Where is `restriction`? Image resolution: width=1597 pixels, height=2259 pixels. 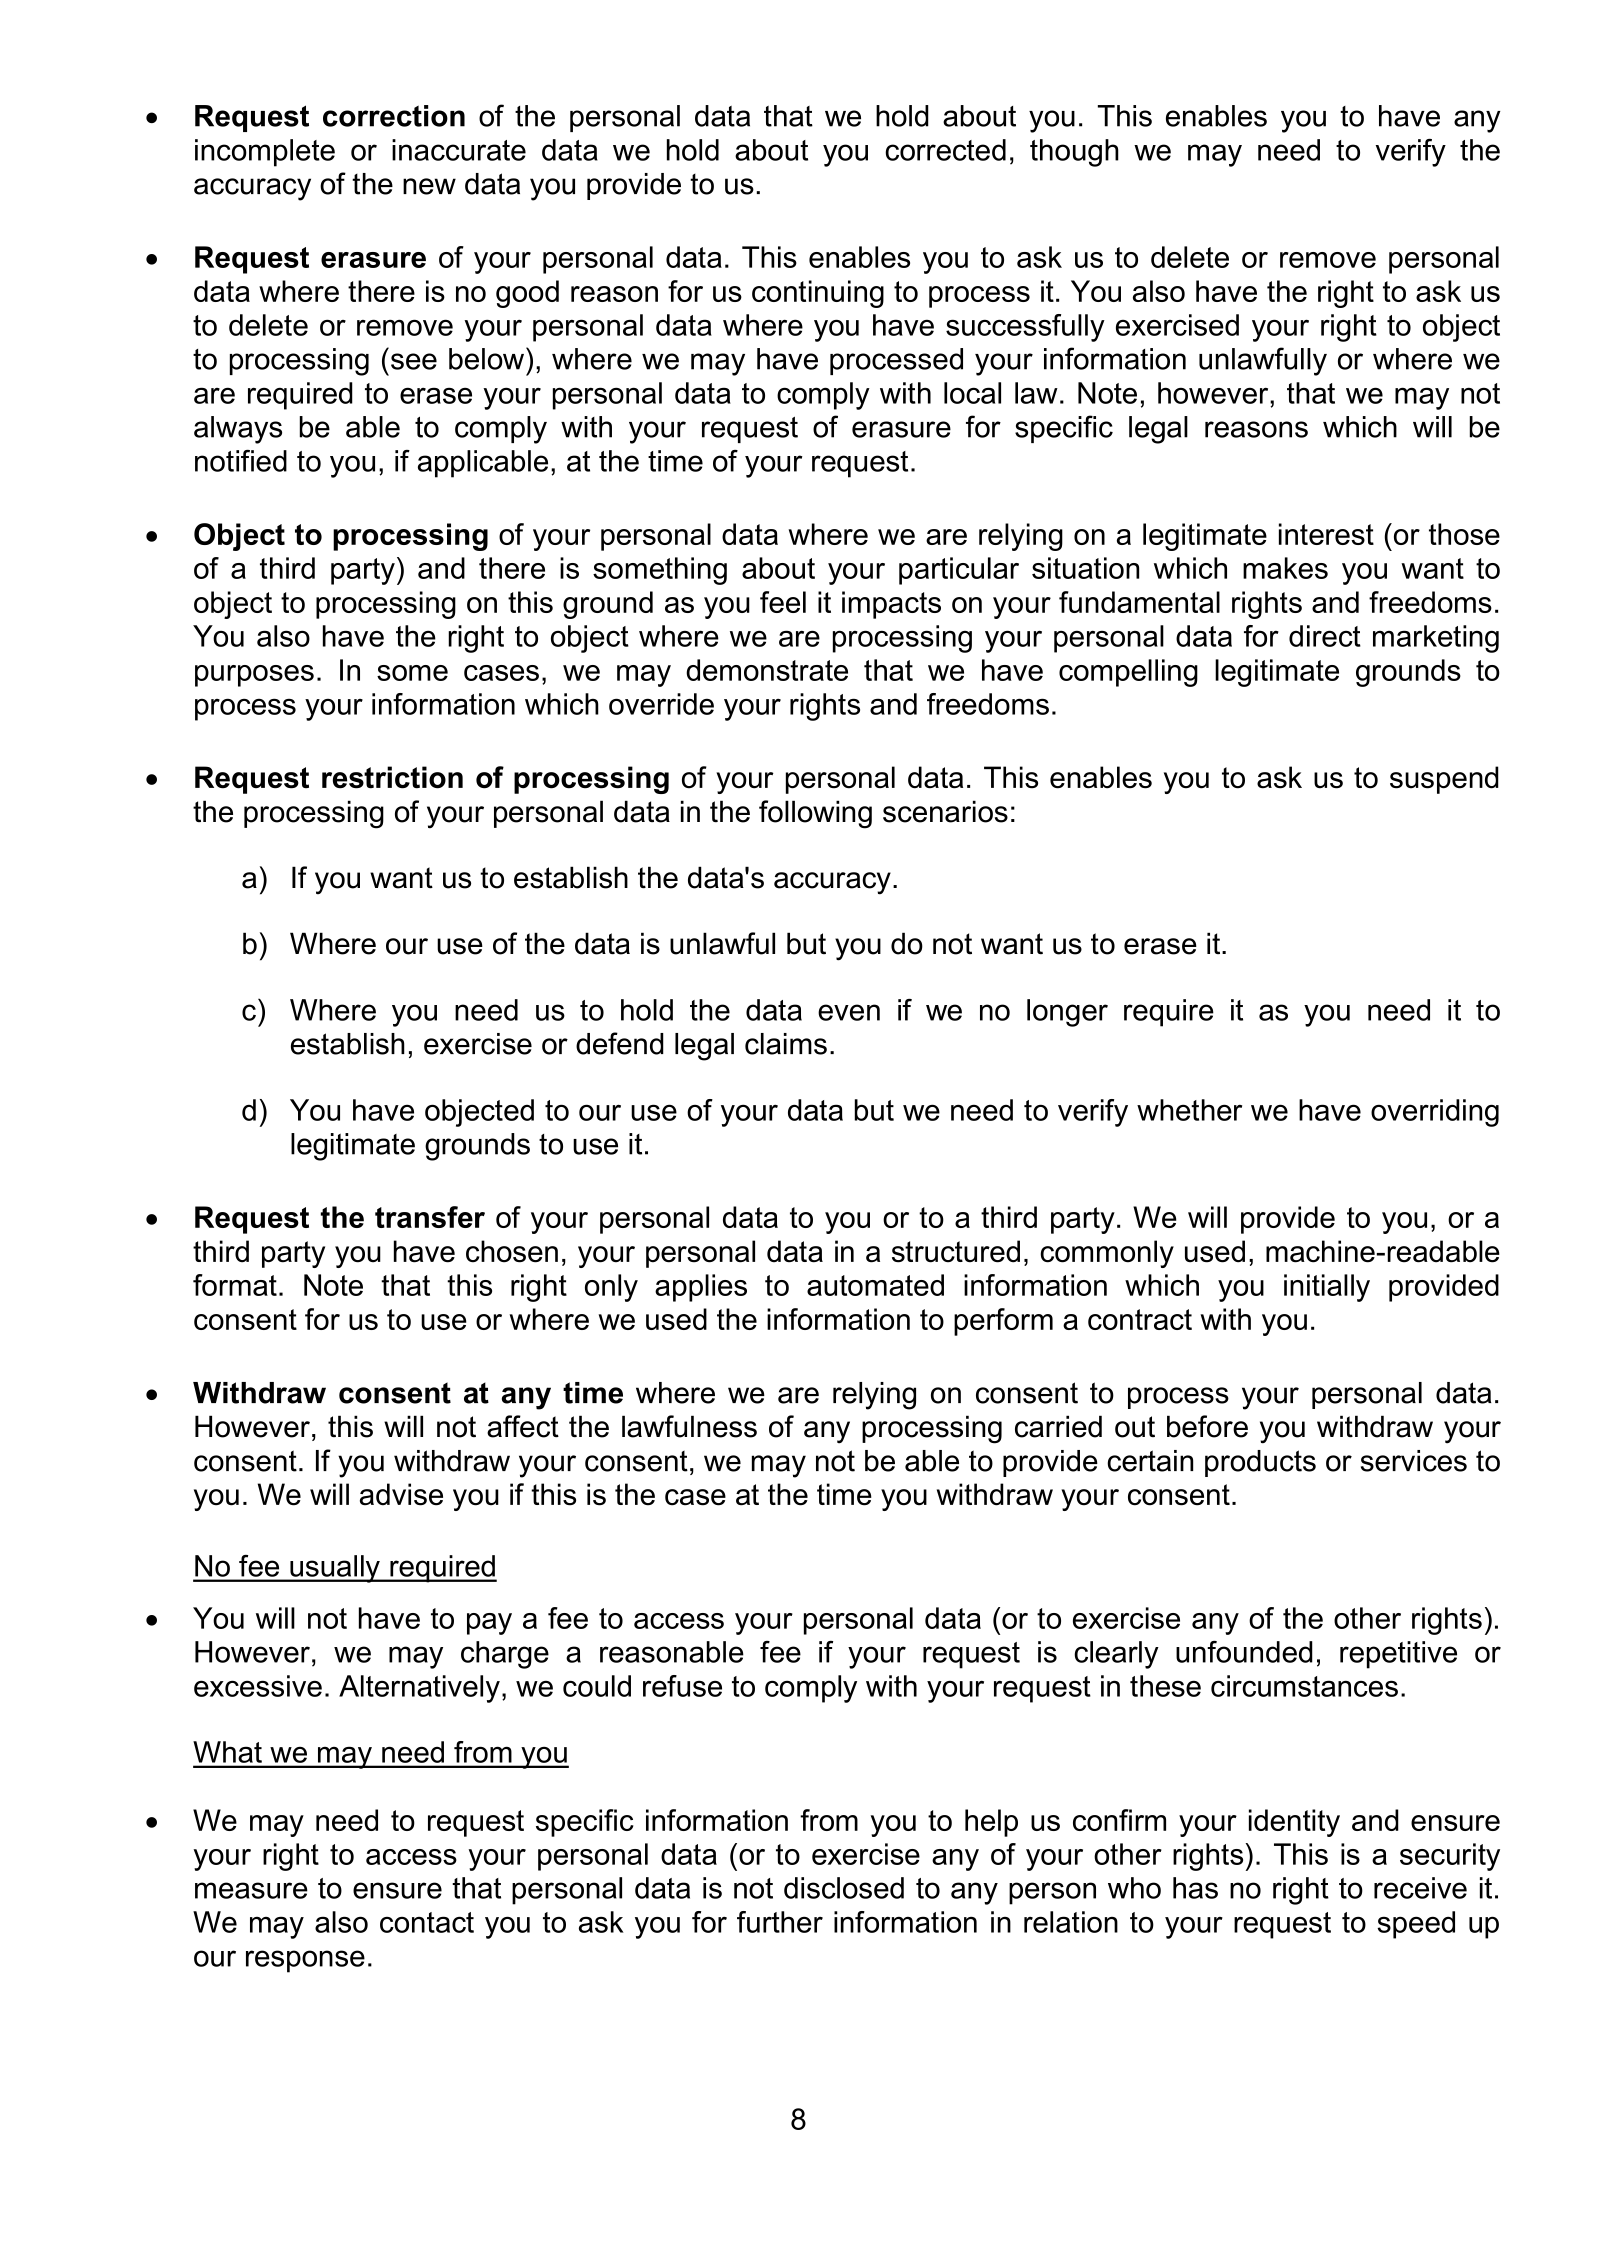
restriction is located at coordinates (392, 777).
